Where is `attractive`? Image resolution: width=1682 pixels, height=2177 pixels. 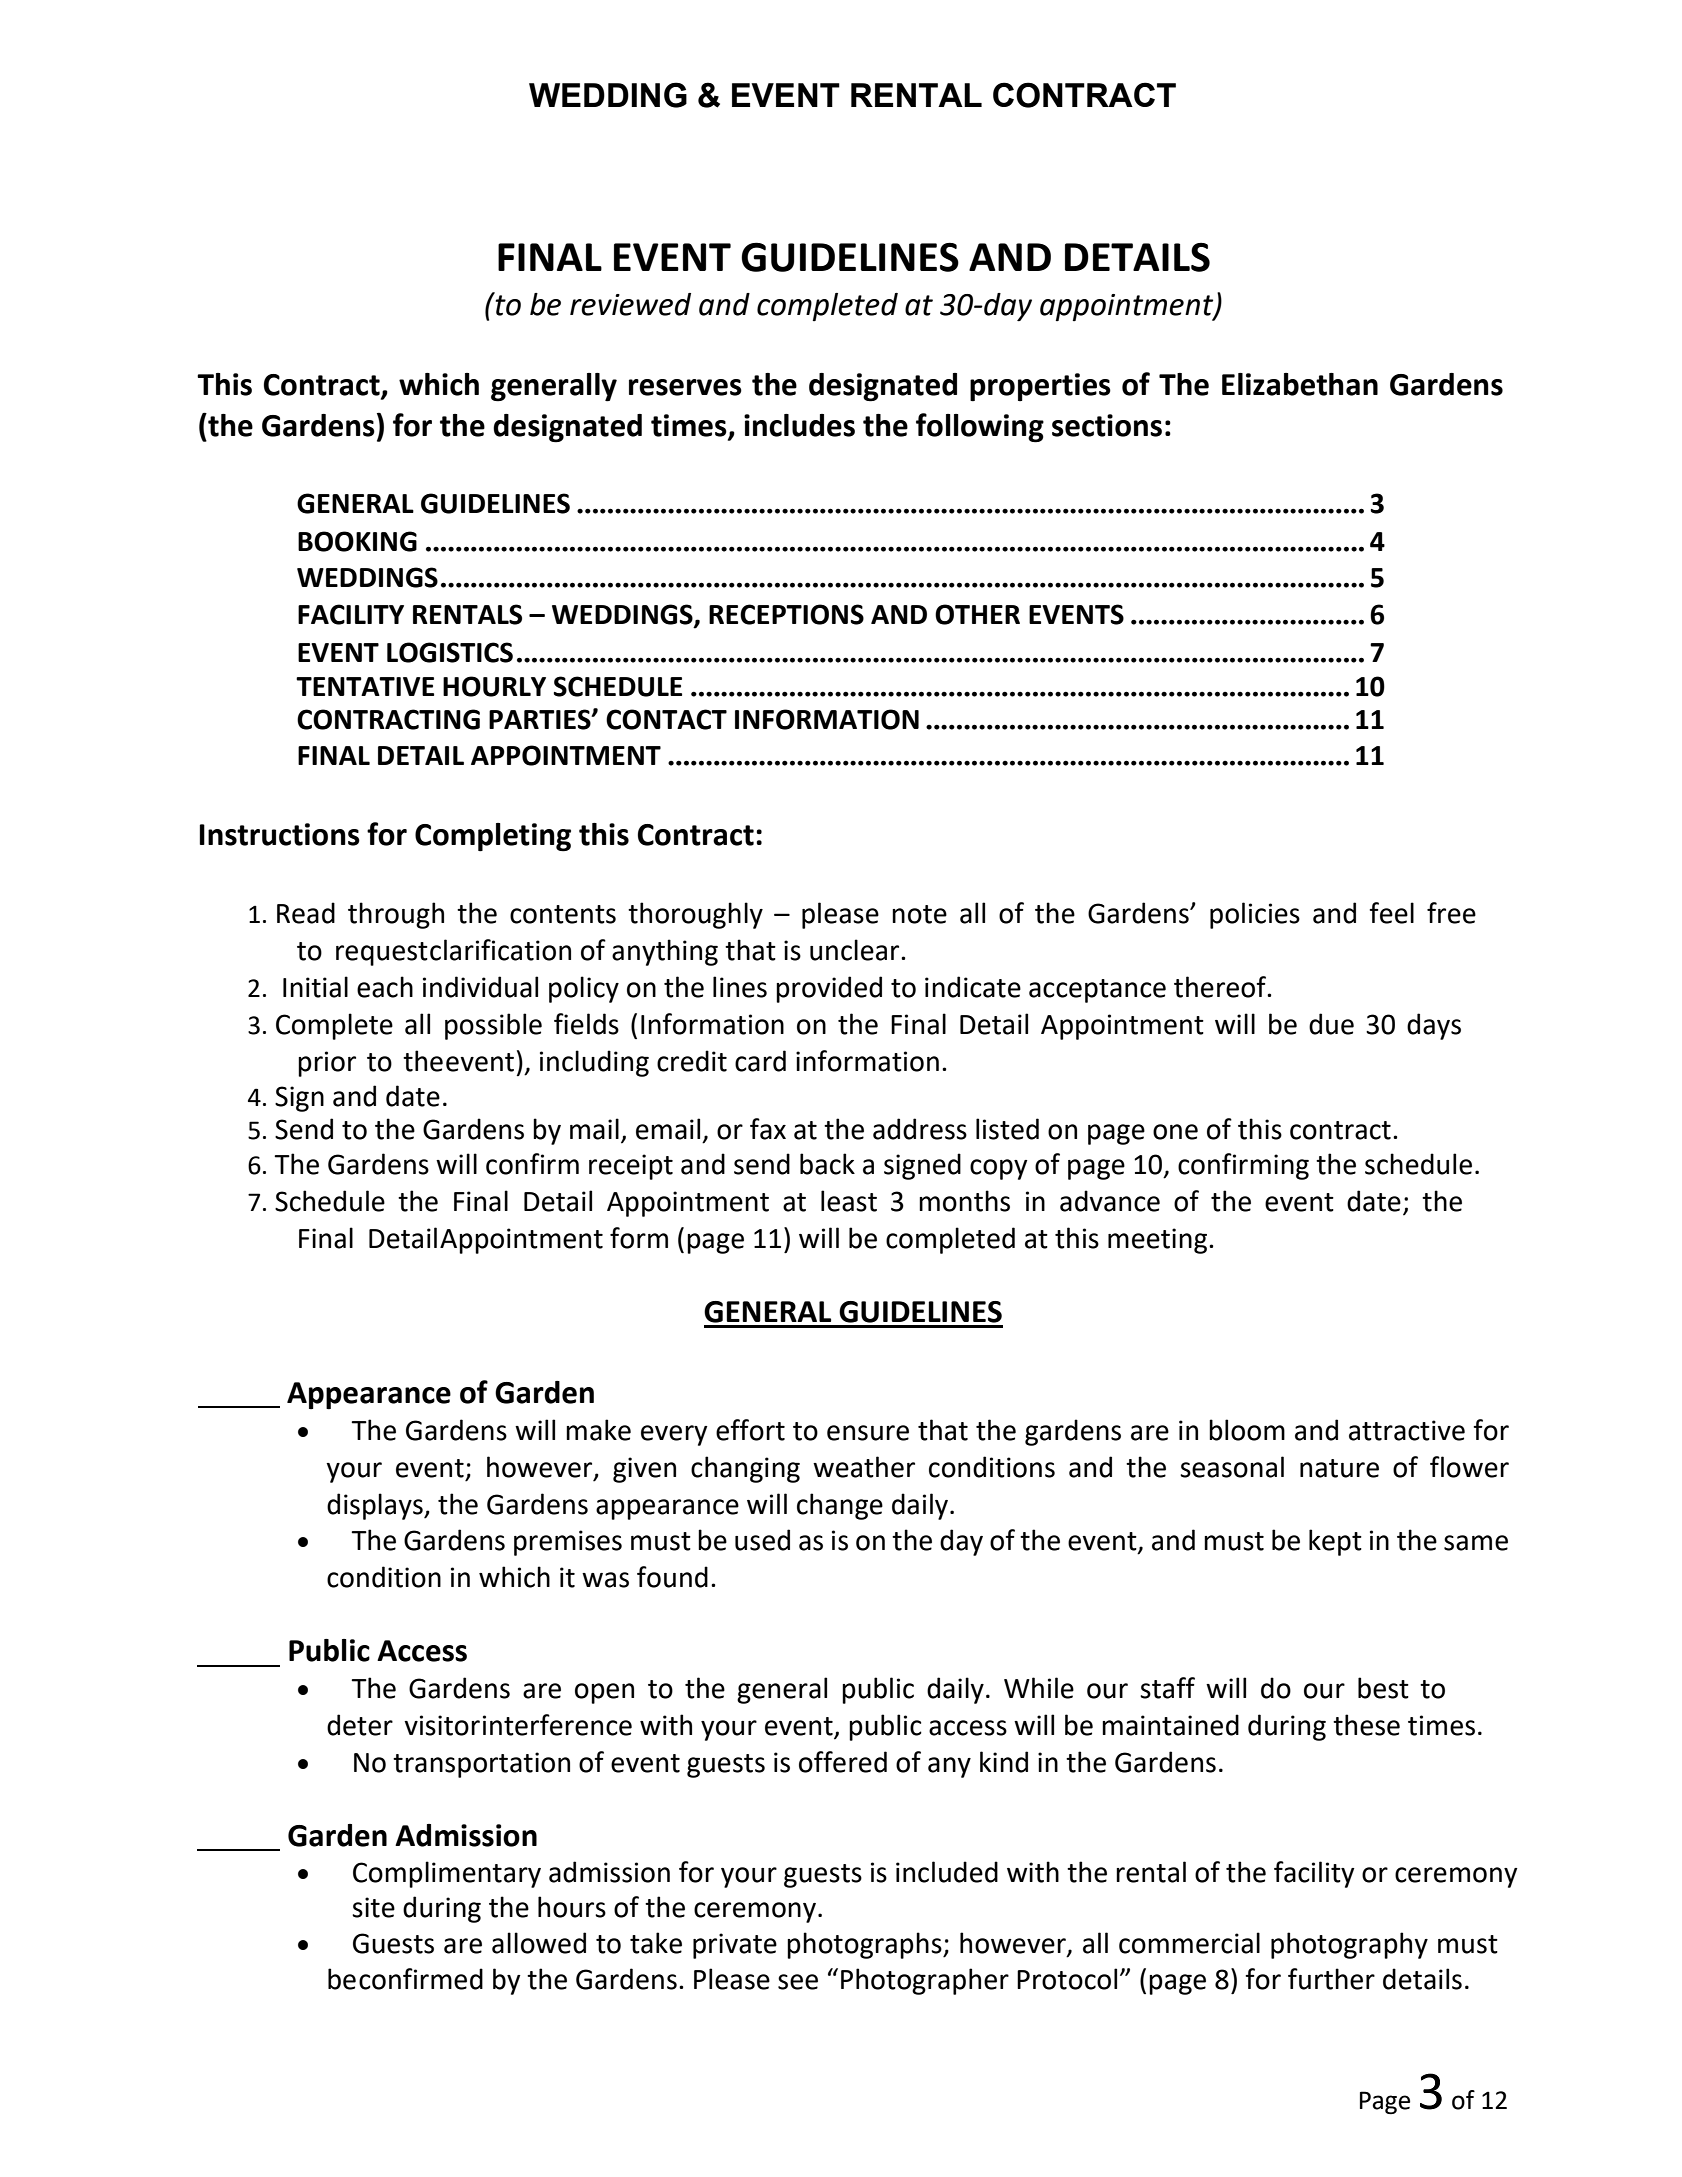 attractive is located at coordinates (1407, 1430).
